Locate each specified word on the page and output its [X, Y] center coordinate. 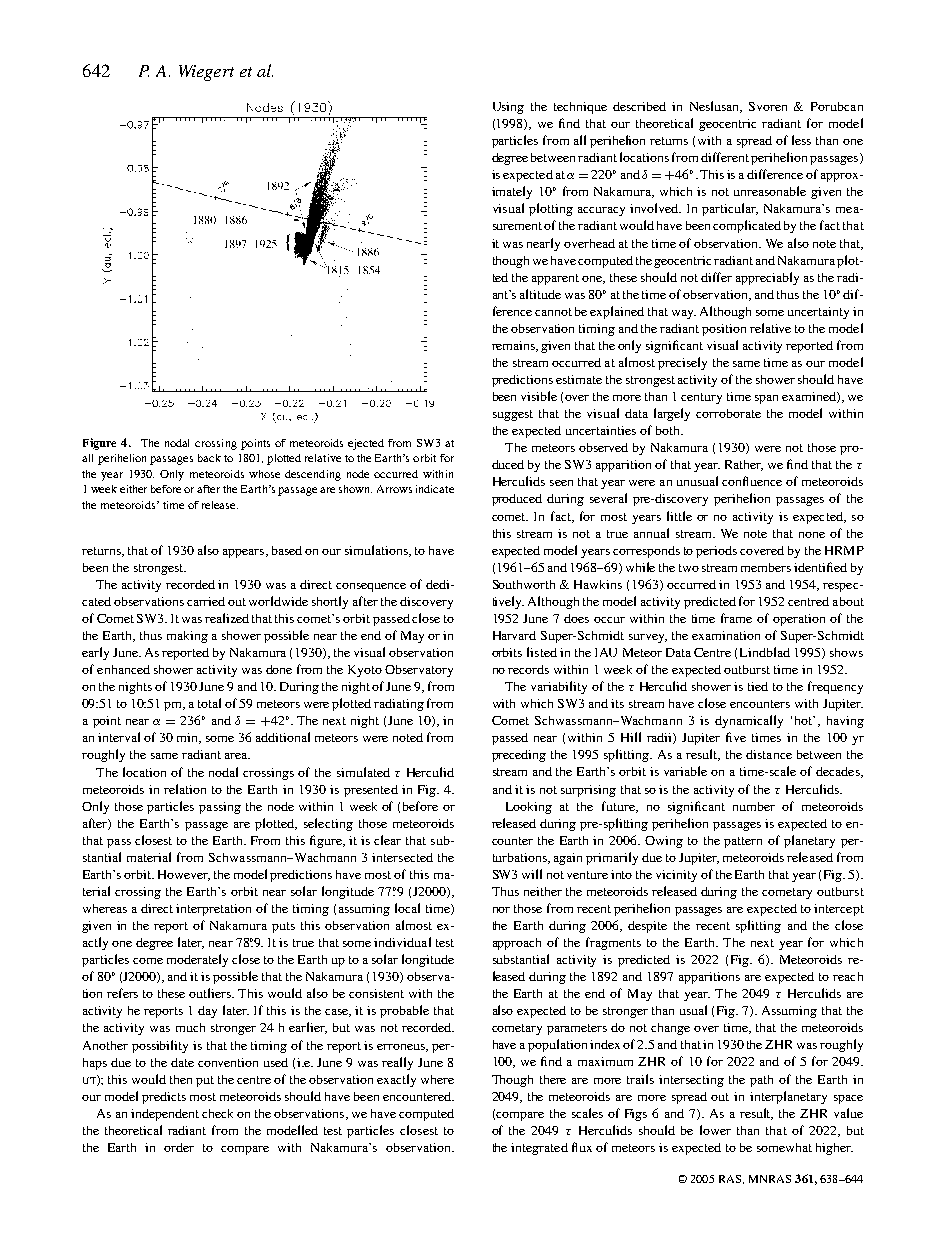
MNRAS [770, 1179]
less [801, 140]
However [184, 875]
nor [501, 910]
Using [508, 108]
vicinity [676, 876]
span [766, 399]
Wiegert [206, 73]
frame [736, 618]
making [187, 637]
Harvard [514, 635]
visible [539, 396]
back [209, 458]
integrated [539, 1149]
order [179, 1147]
